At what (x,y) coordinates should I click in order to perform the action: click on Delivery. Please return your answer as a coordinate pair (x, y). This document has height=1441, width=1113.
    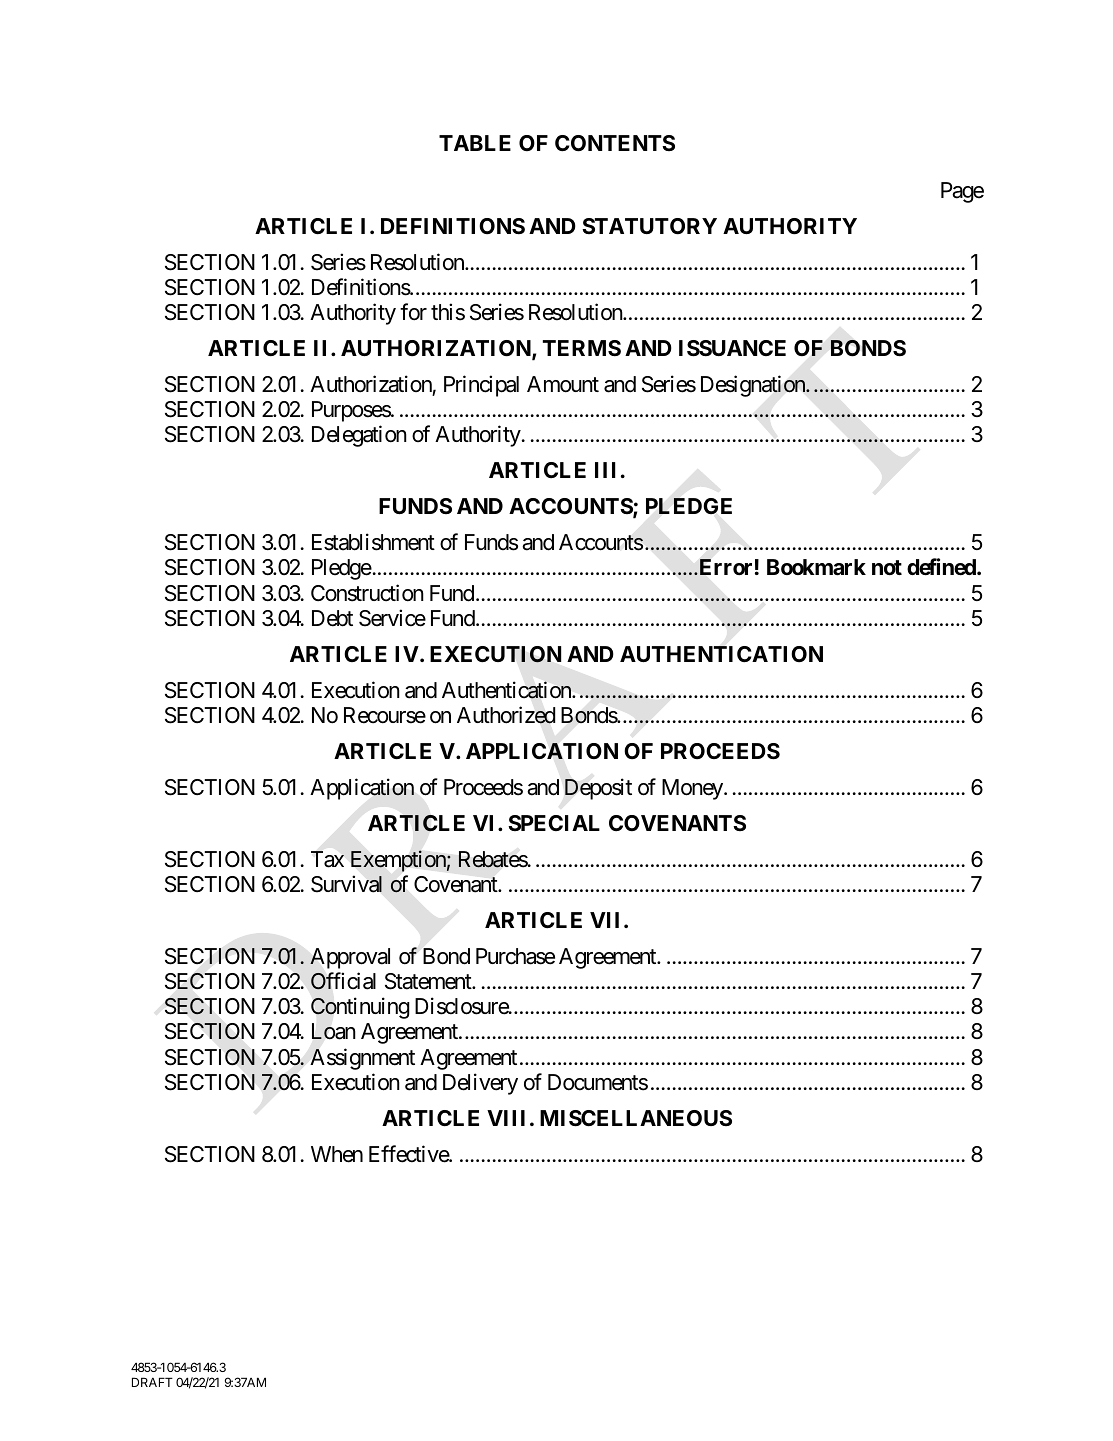
    Looking at the image, I should click on (480, 1084).
